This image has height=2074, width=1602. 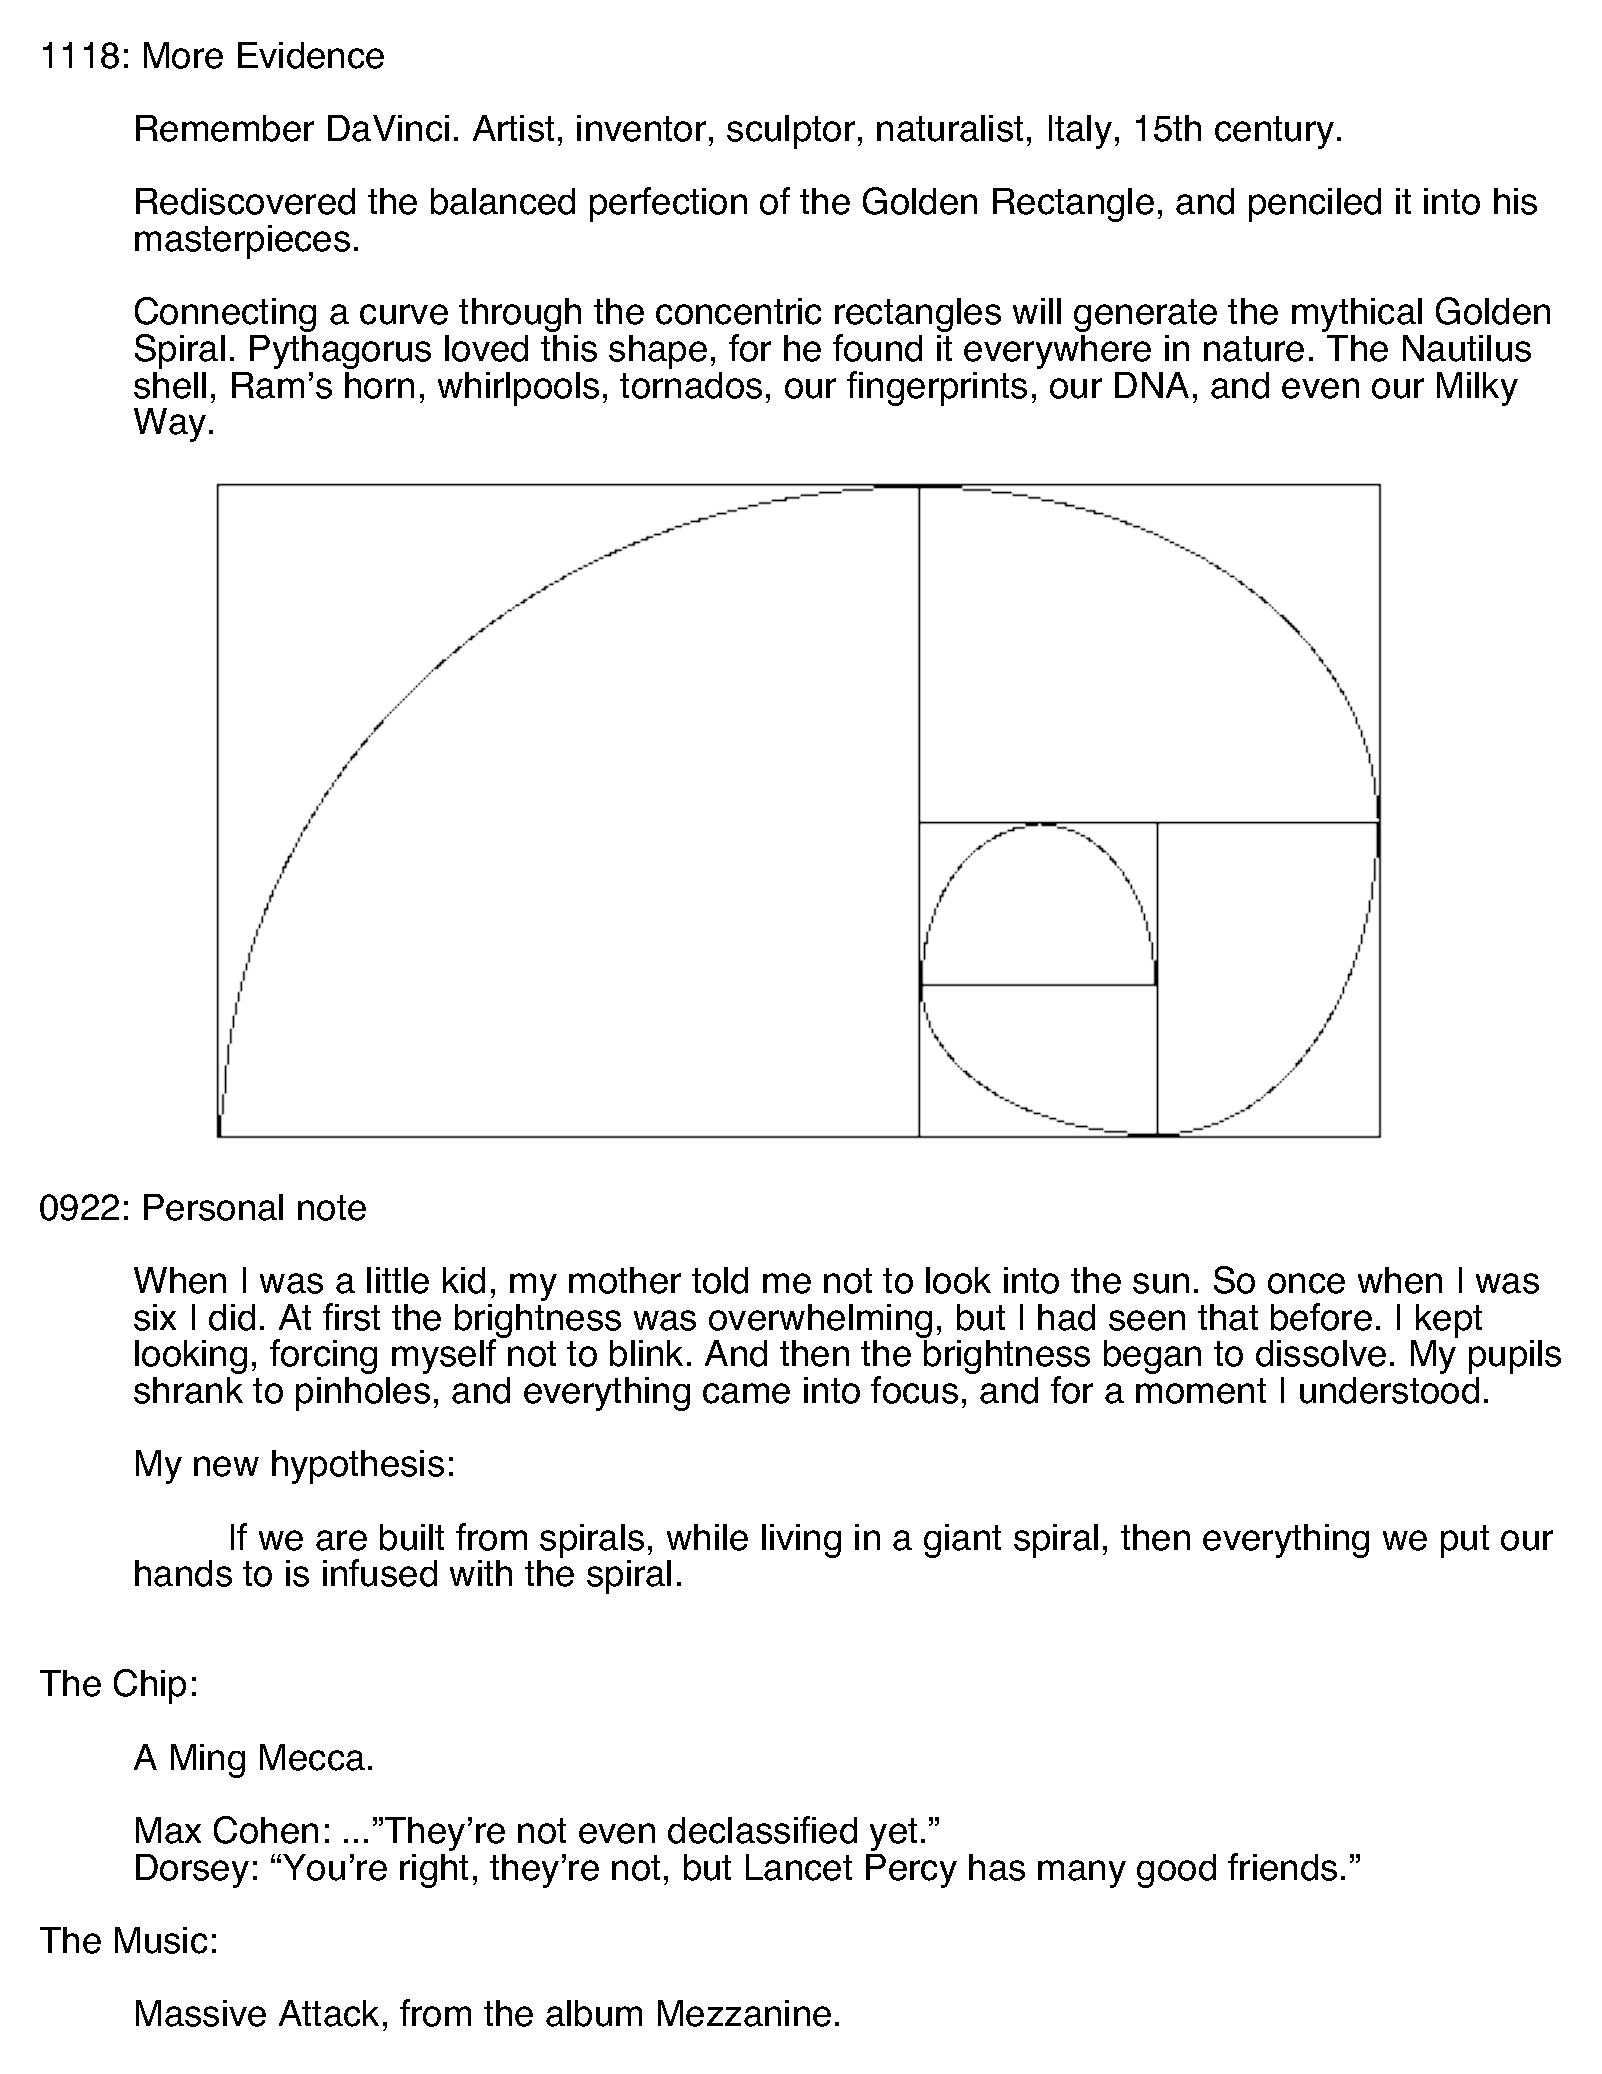 What do you see at coordinates (791, 132) in the image?
I see `sculptor` at bounding box center [791, 132].
